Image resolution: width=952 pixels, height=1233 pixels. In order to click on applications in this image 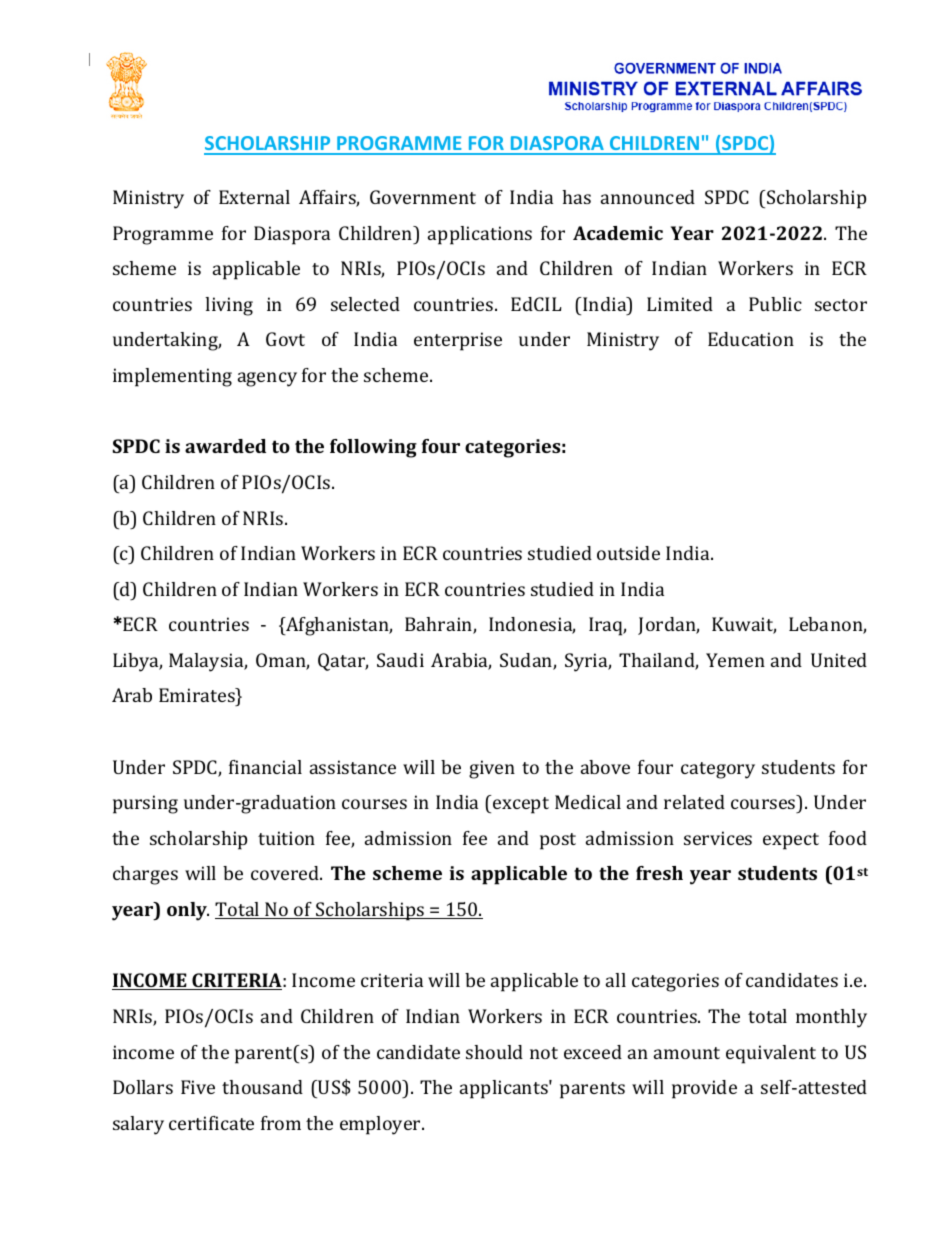, I will do `click(480, 235)`.
